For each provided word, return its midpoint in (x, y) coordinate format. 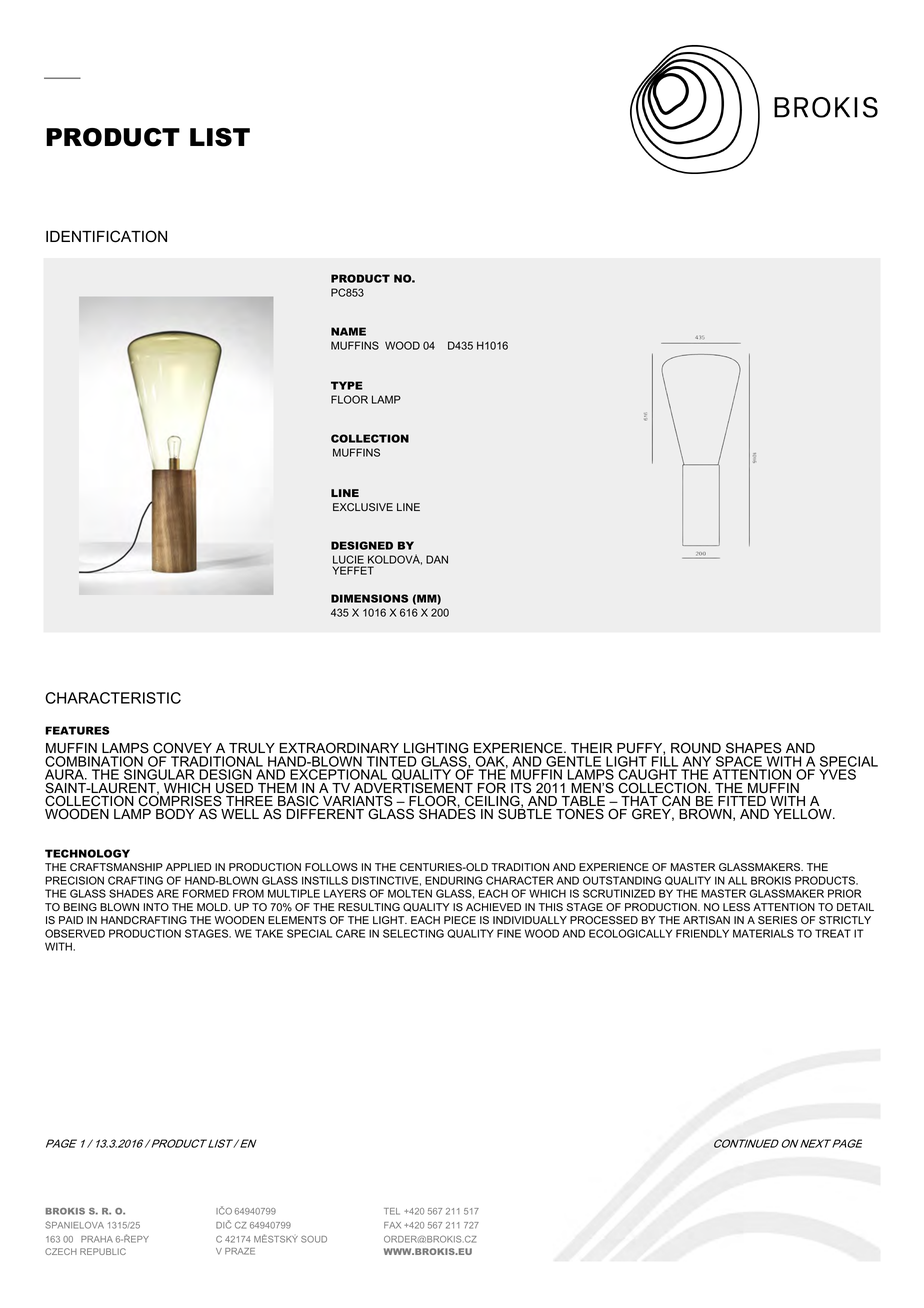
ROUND (696, 748)
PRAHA (97, 1239)
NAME (348, 331)
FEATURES (77, 730)
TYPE (347, 385)
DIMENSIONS (369, 598)
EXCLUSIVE (363, 507)
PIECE (460, 920)
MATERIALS (763, 933)
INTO (156, 907)
